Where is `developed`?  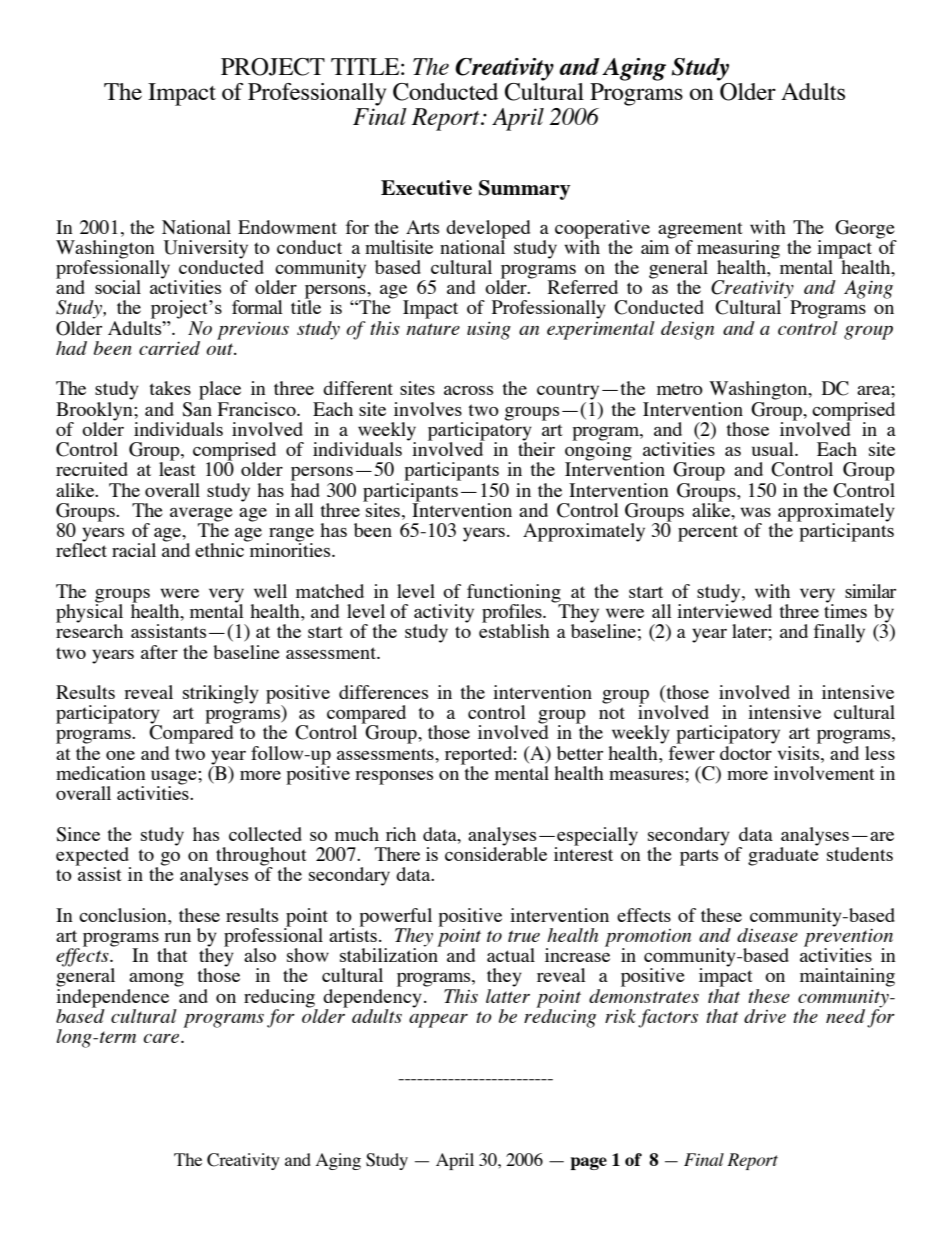
developed is located at coordinates (488, 229).
